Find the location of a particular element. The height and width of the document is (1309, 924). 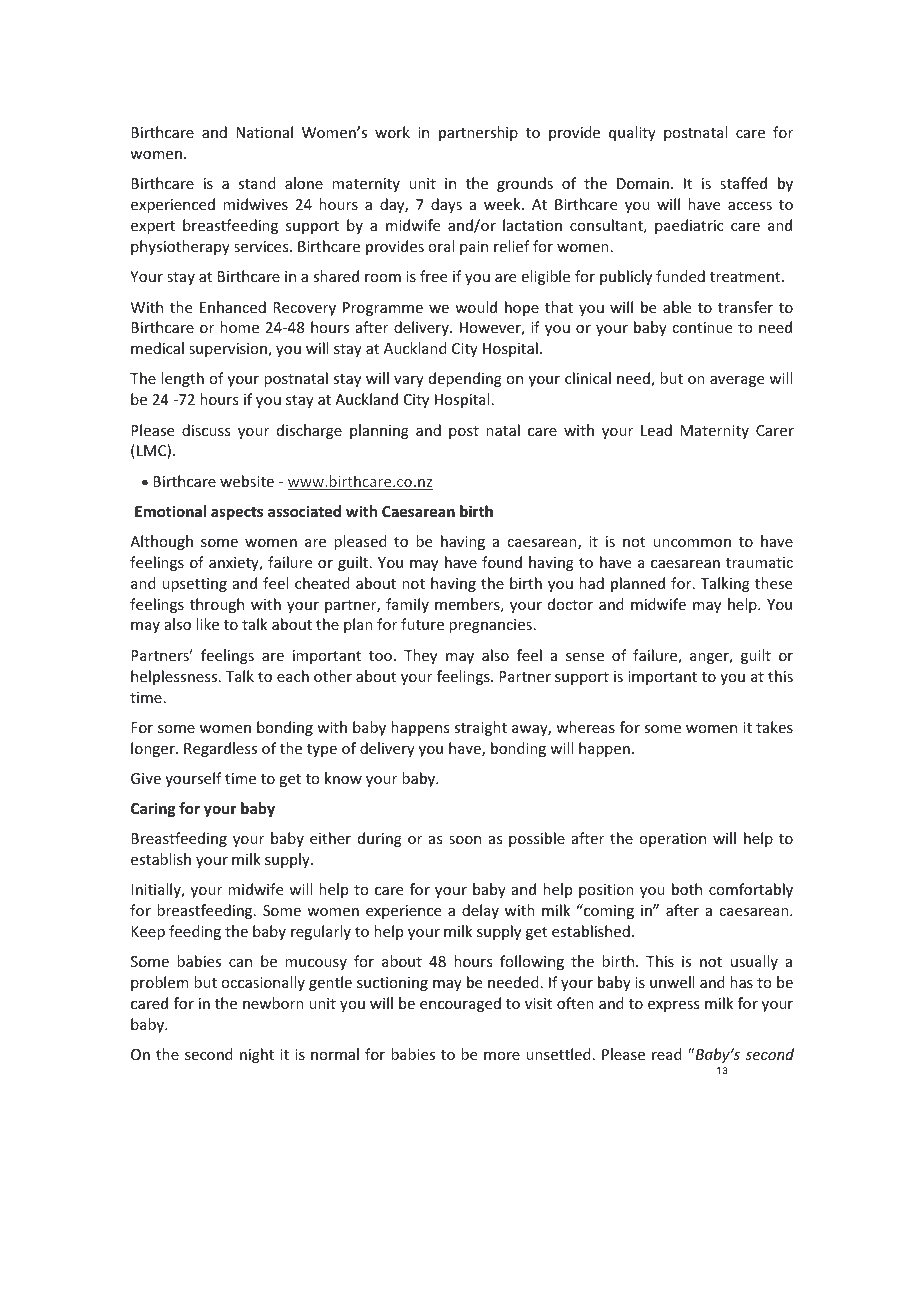

Lead is located at coordinates (656, 430).
